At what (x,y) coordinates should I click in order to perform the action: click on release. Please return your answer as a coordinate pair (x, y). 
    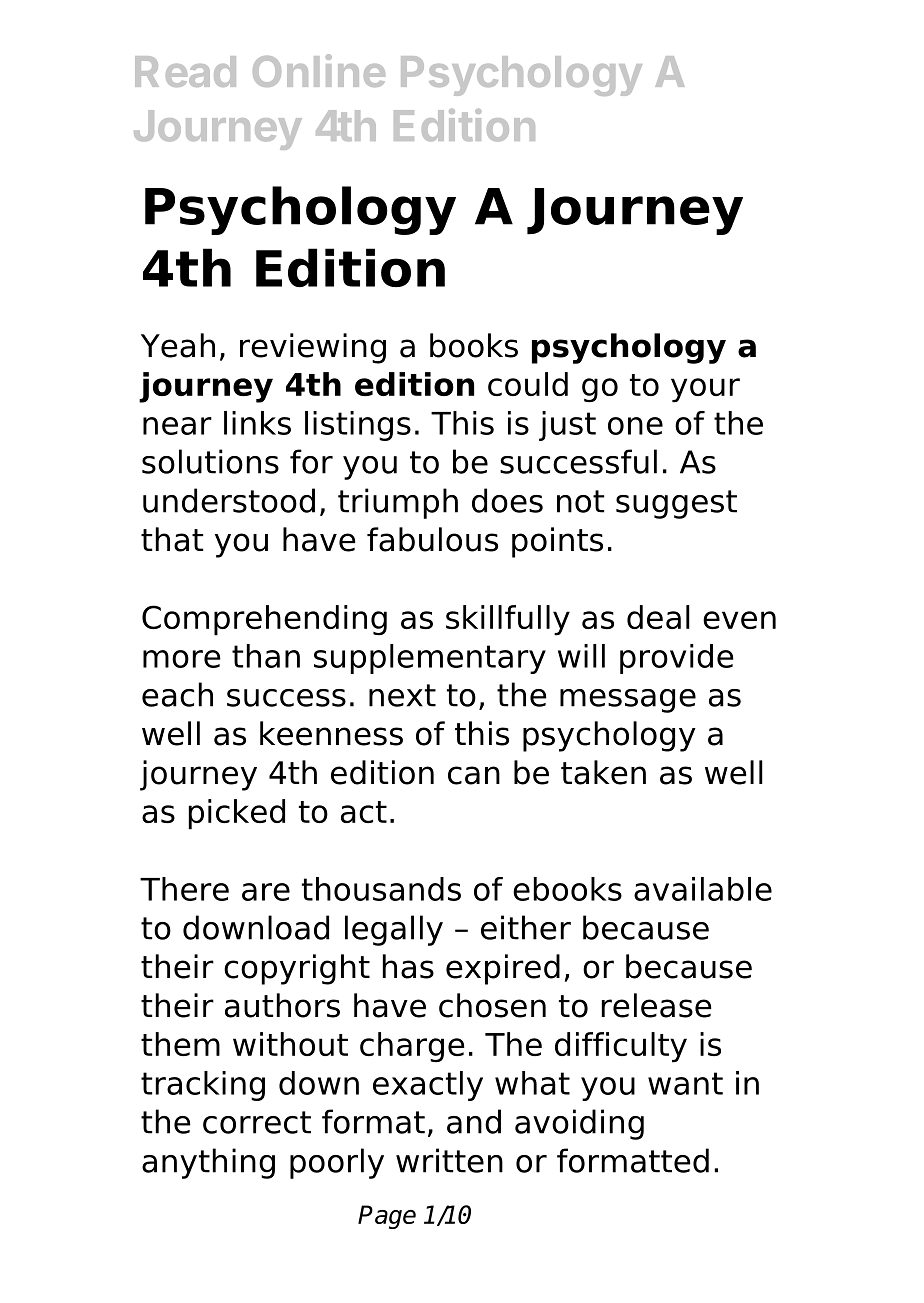
    Looking at the image, I should click on (657, 1005).
